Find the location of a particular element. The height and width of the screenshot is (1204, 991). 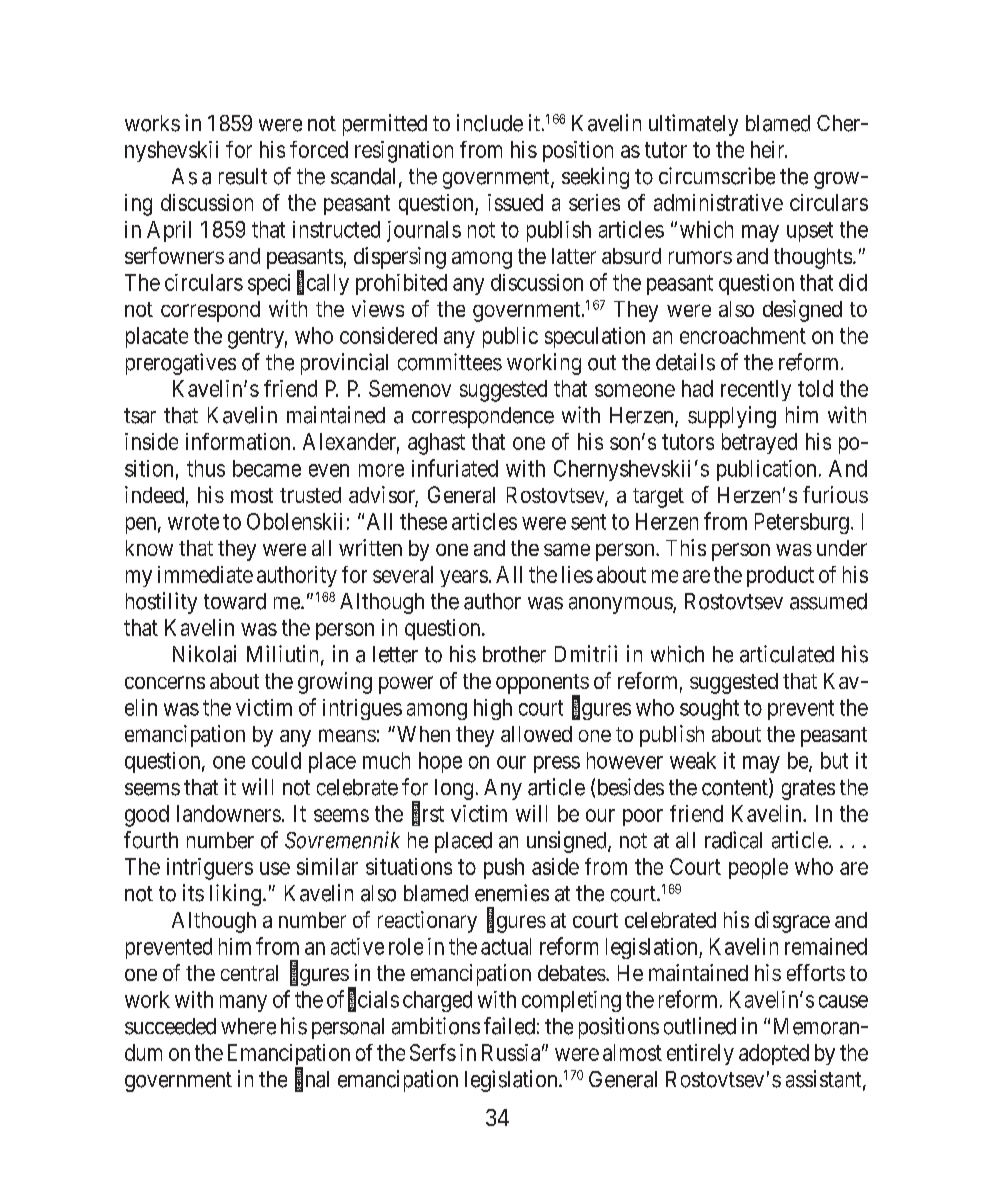

result is located at coordinates (243, 176).
